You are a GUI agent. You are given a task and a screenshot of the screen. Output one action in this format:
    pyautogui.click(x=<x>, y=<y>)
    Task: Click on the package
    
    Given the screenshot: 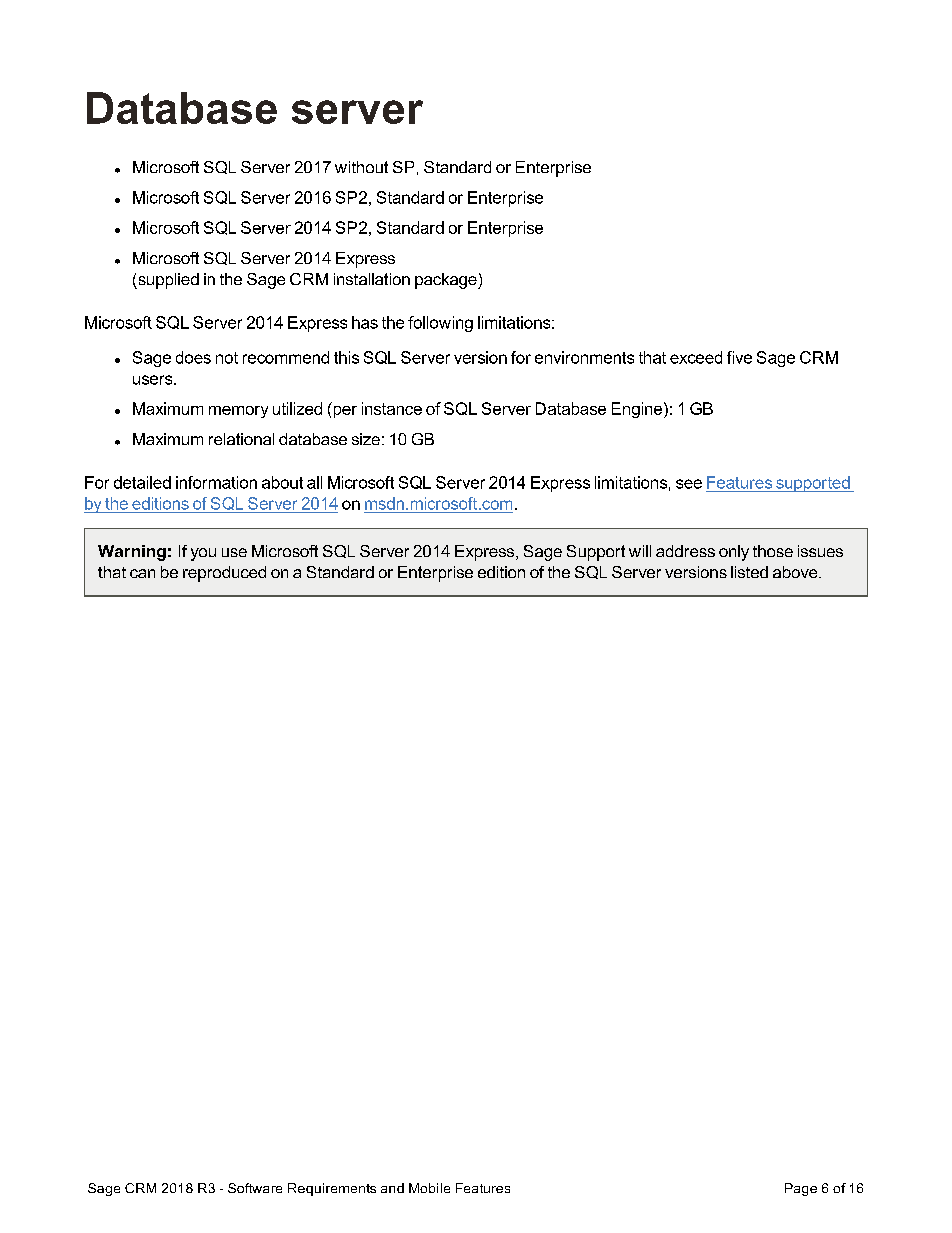 What is the action you would take?
    pyautogui.click(x=447, y=281)
